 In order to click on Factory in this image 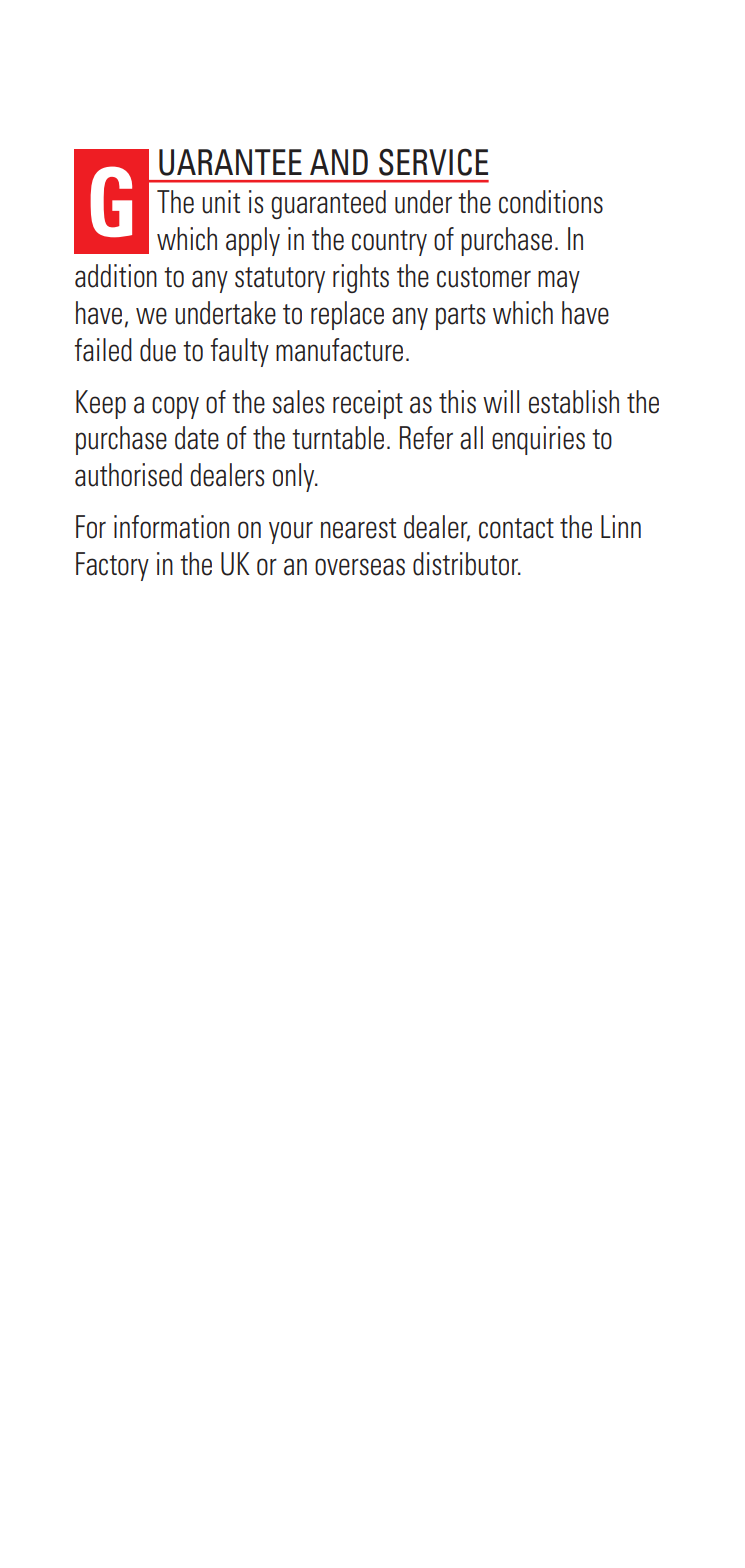, I will do `click(112, 566)`.
